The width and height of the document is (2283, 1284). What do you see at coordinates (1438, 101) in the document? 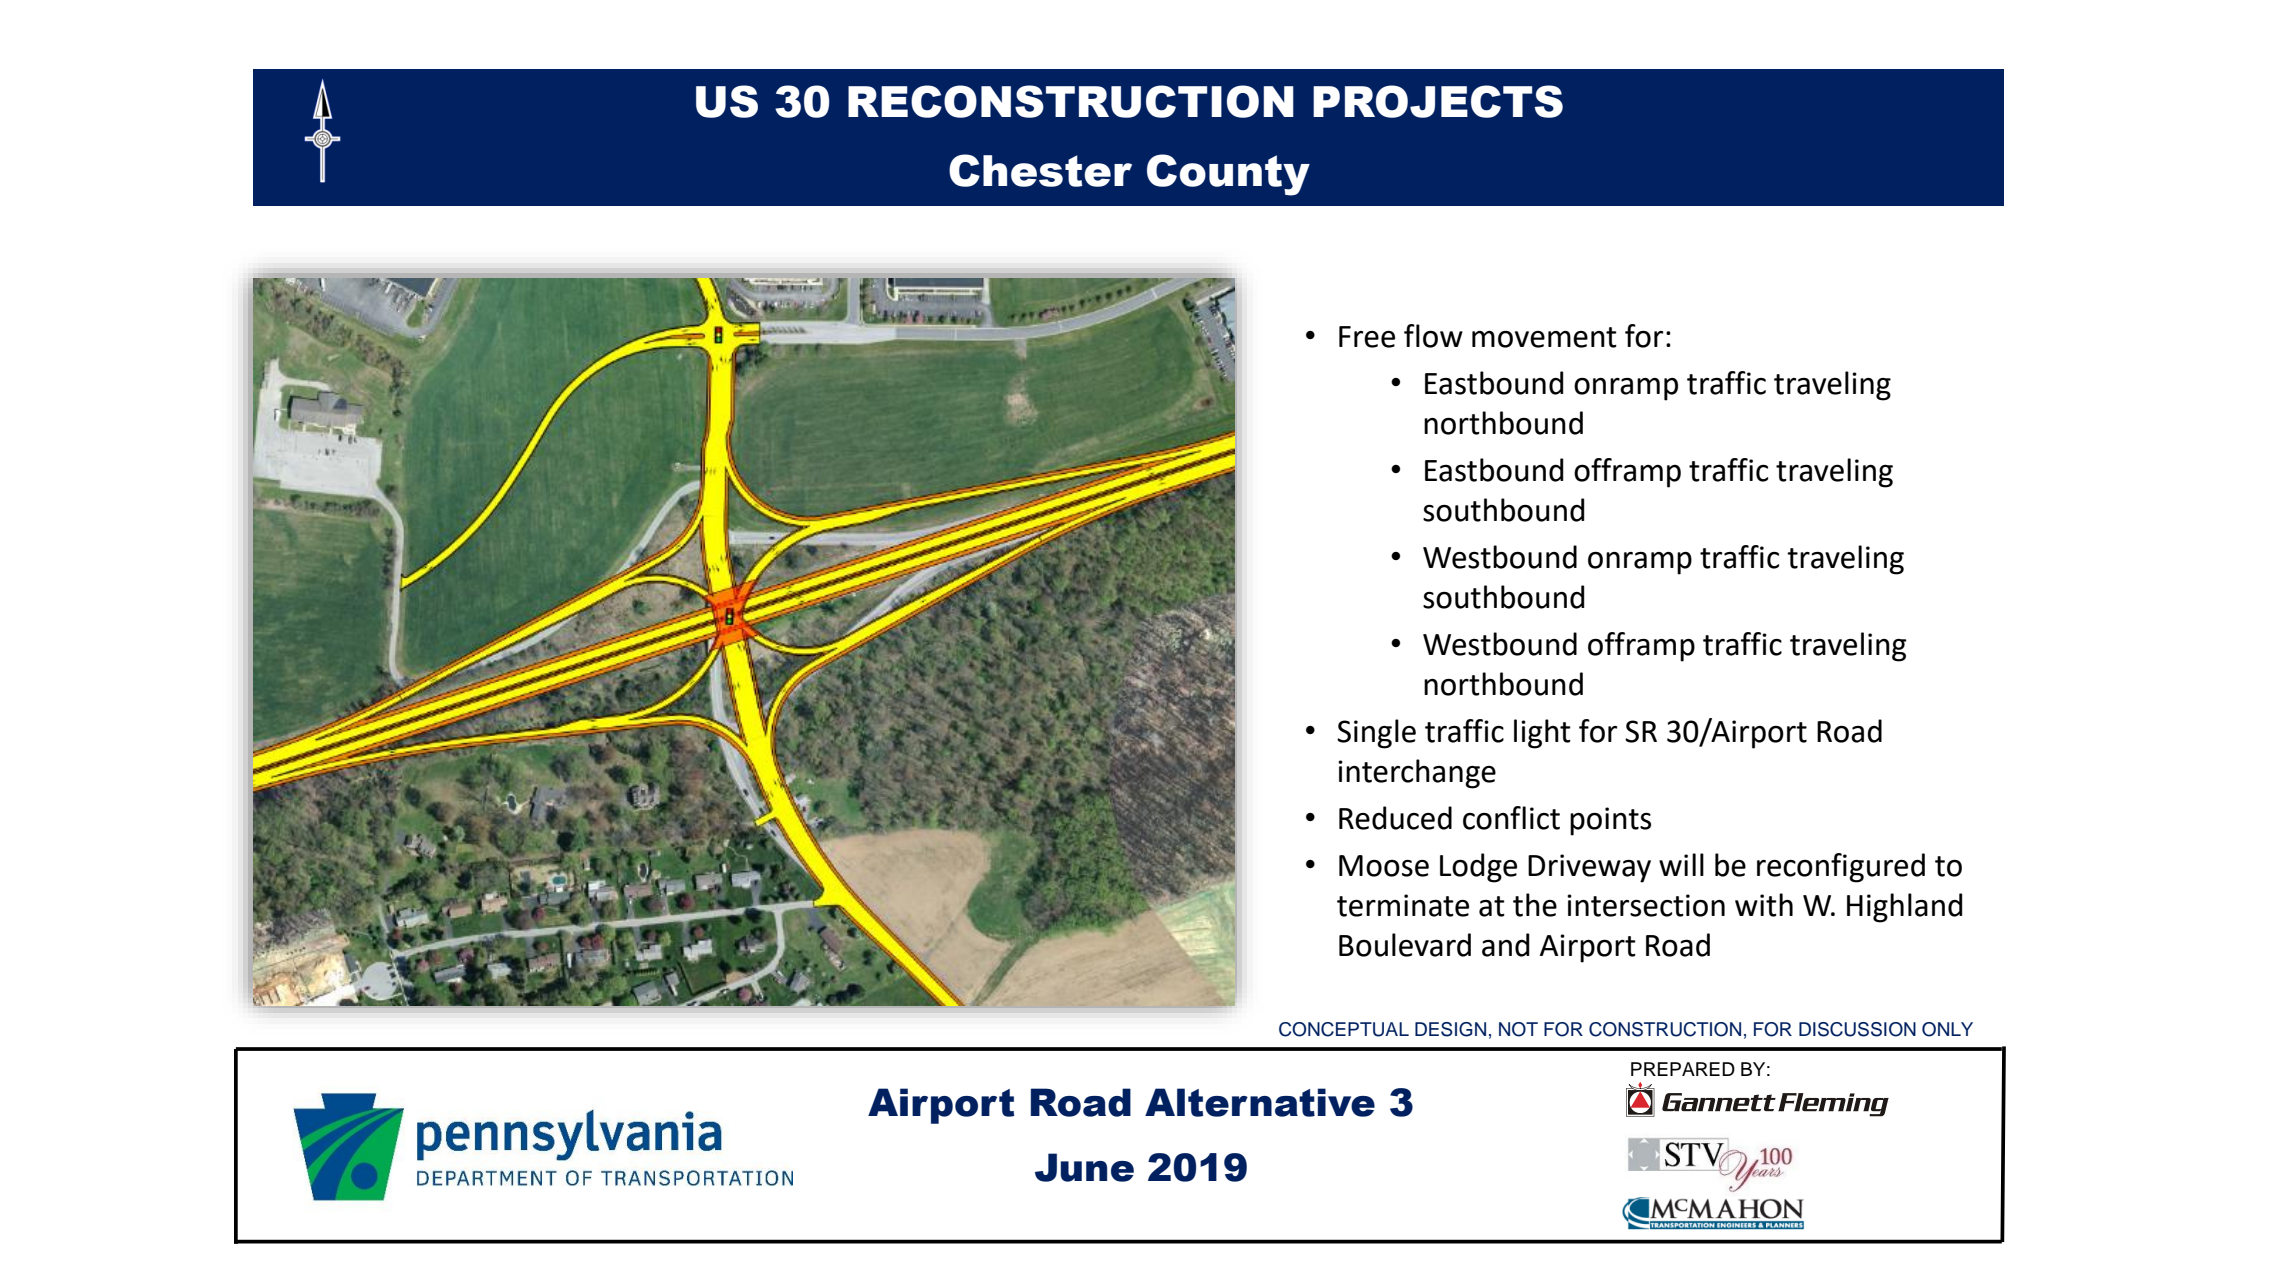
I see `PROJECTS` at bounding box center [1438, 101].
